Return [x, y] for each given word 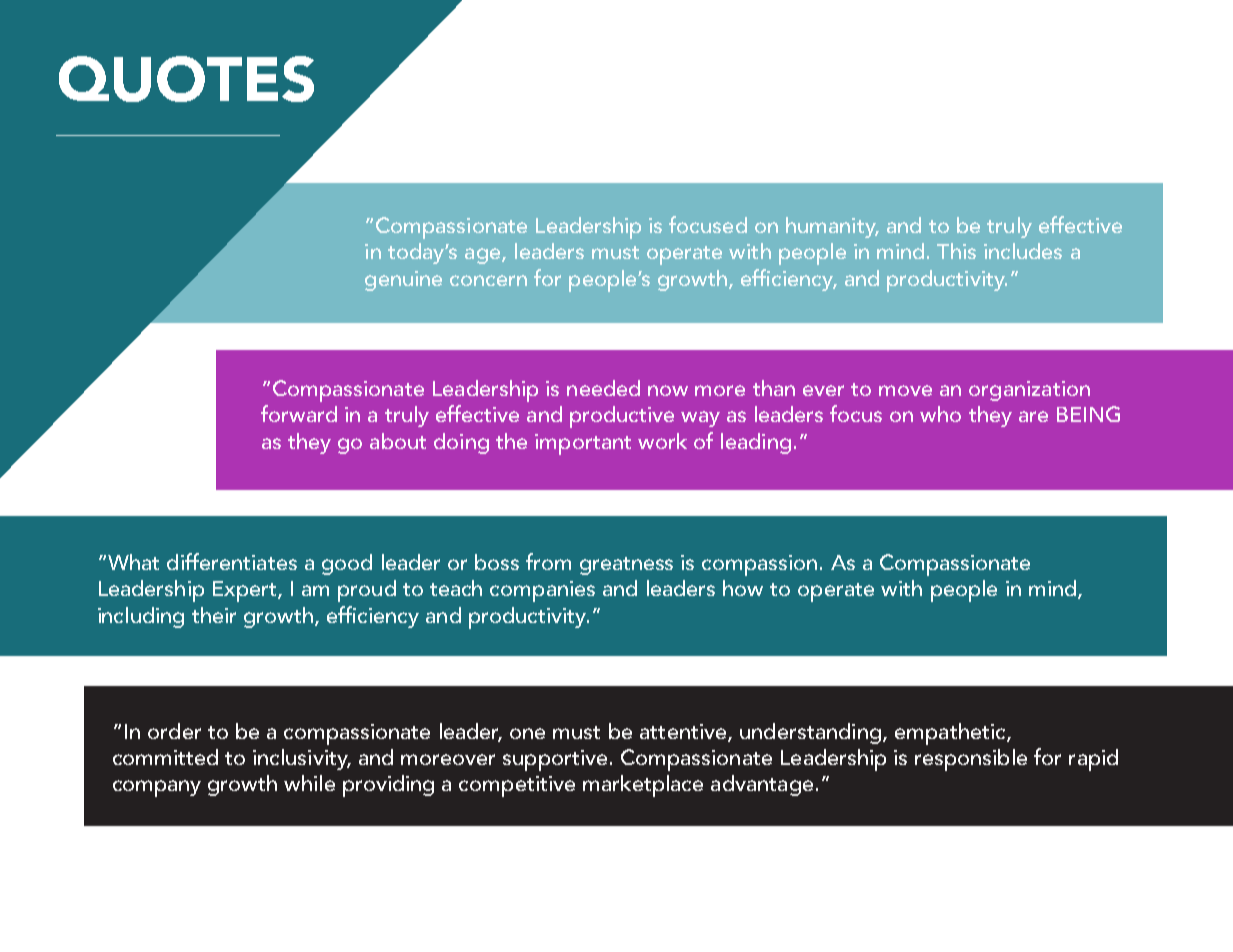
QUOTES [186, 79]
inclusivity [301, 759]
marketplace [643, 786]
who [940, 414]
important [583, 444]
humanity [832, 227]
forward [299, 413]
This [956, 251]
